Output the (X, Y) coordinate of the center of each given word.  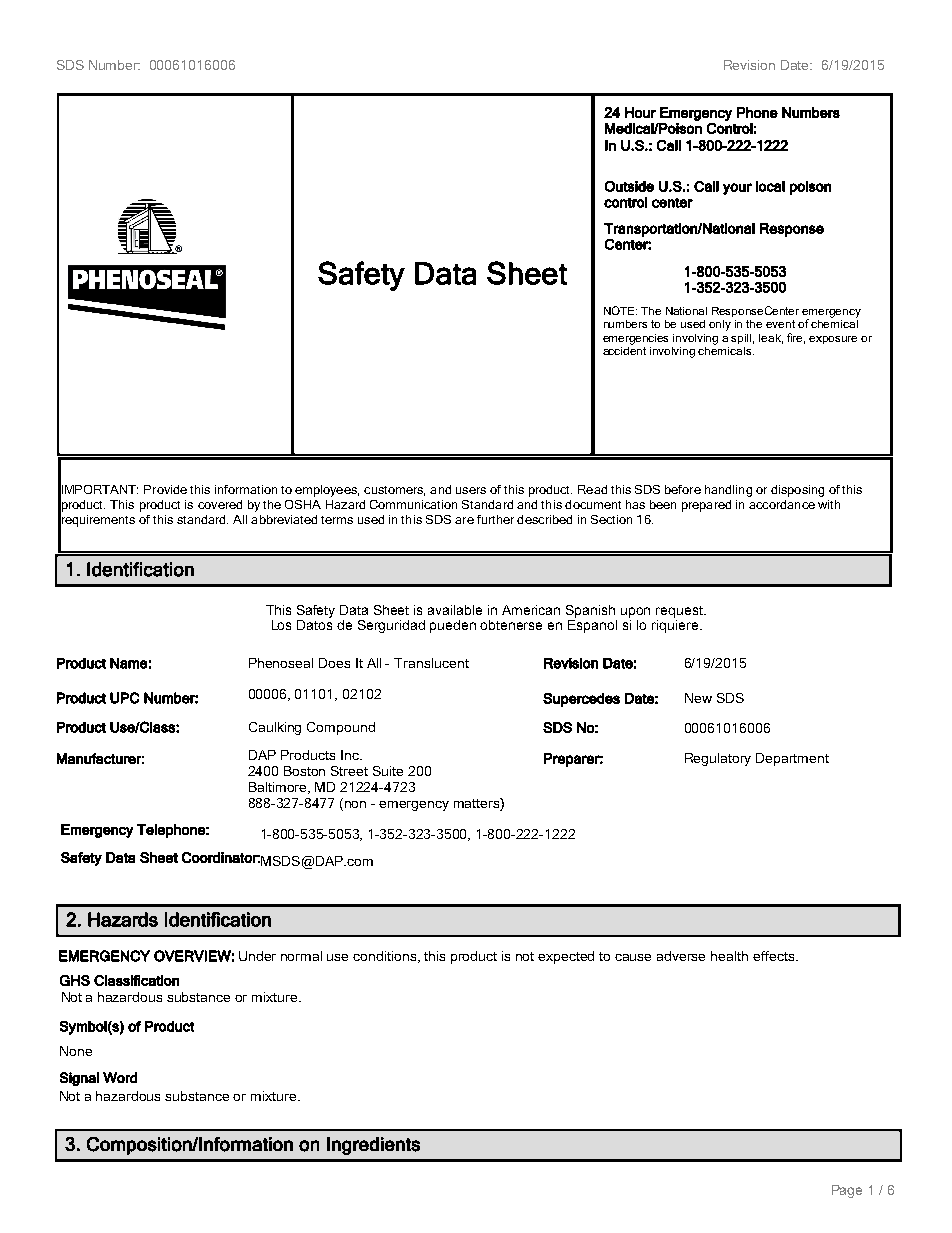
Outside (629, 186)
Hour (640, 112)
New (698, 698)
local (770, 186)
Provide (165, 489)
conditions (386, 957)
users (471, 490)
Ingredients (373, 1146)
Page (847, 1191)
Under (257, 956)
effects (775, 956)
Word (120, 1077)
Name (128, 663)
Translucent (431, 663)
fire (796, 338)
